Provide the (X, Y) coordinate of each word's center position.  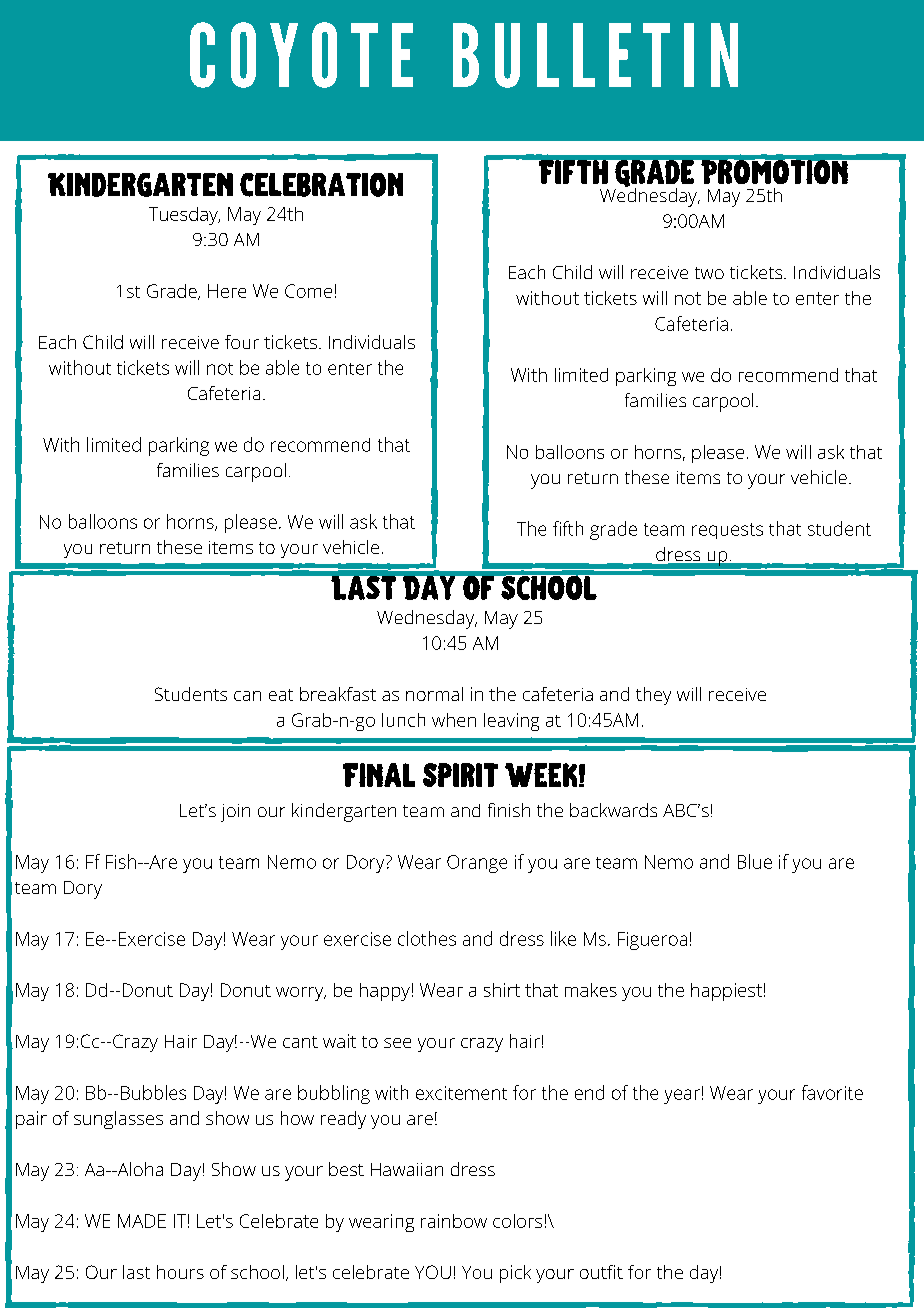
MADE (142, 1221)
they (653, 696)
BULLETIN (595, 55)
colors (517, 1221)
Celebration (321, 185)
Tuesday (184, 216)
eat (281, 695)
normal (434, 694)
